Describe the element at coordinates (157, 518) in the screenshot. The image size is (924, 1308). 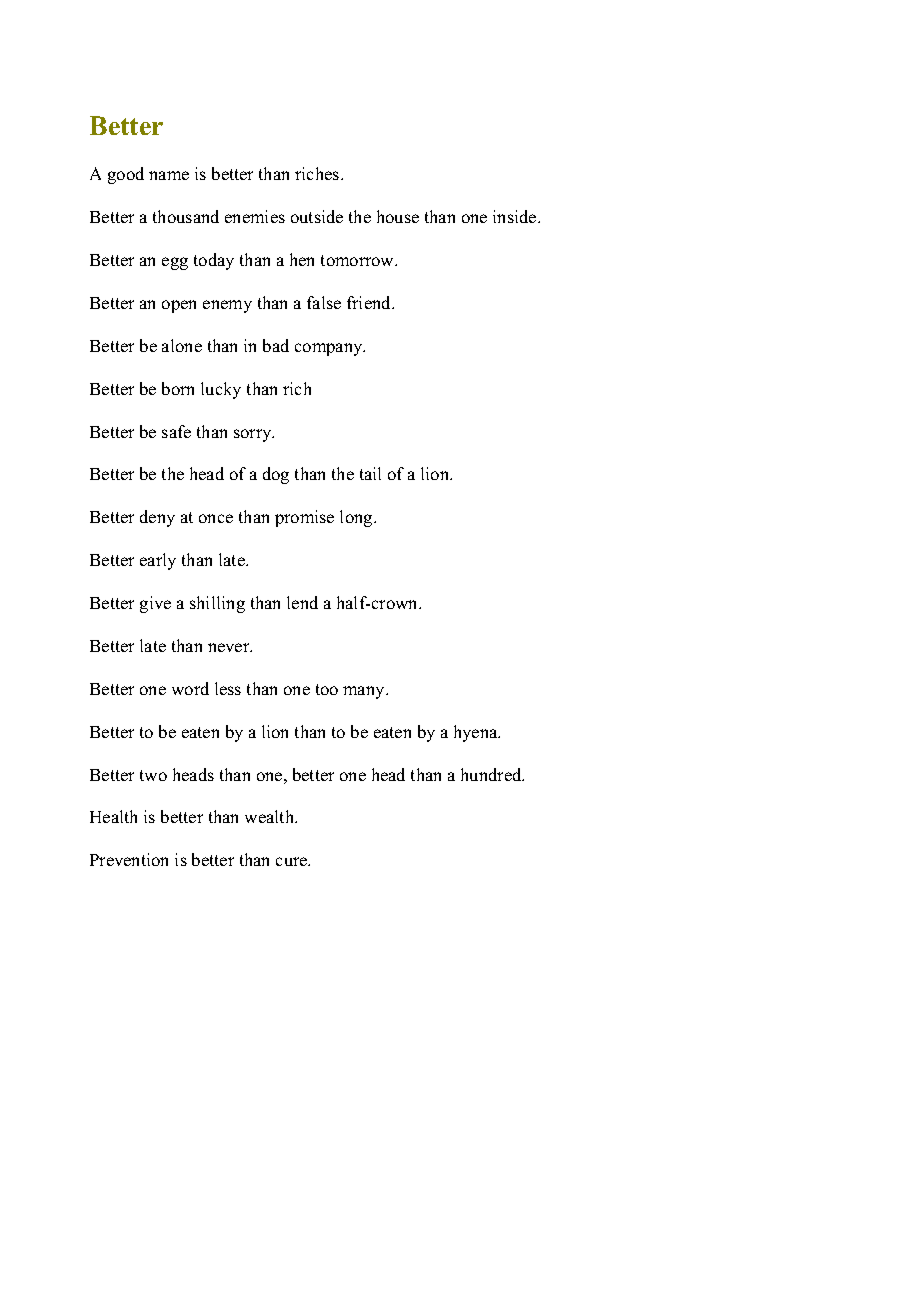
I see `deny` at that location.
